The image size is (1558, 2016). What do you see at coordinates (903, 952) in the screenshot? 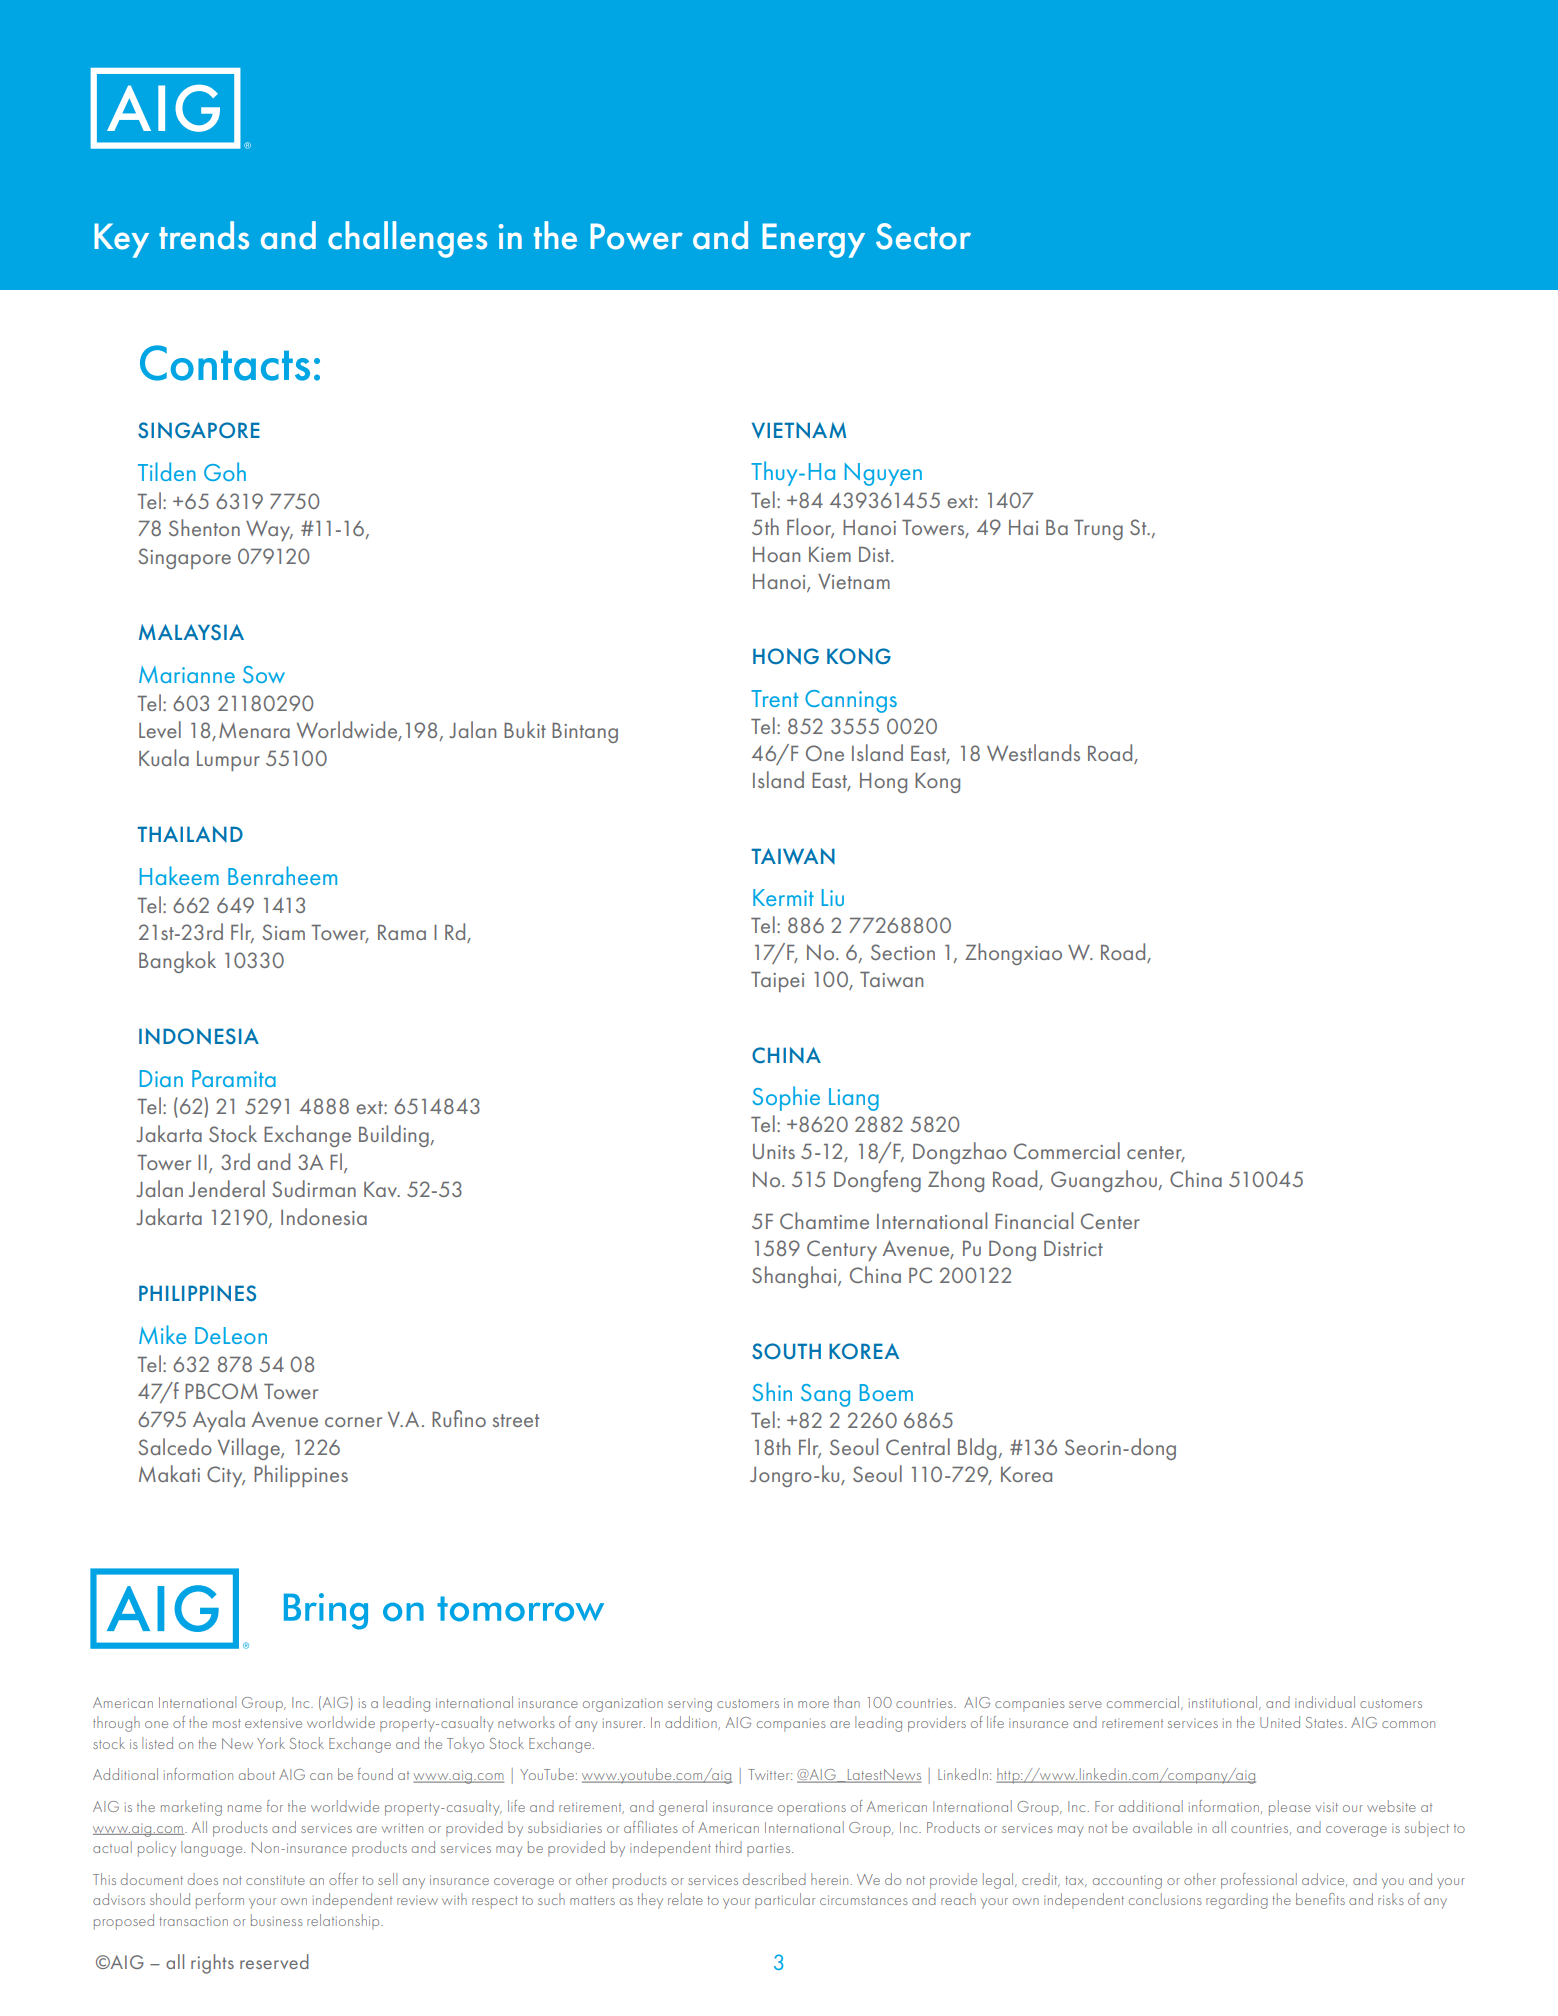
I see `Section` at bounding box center [903, 952].
